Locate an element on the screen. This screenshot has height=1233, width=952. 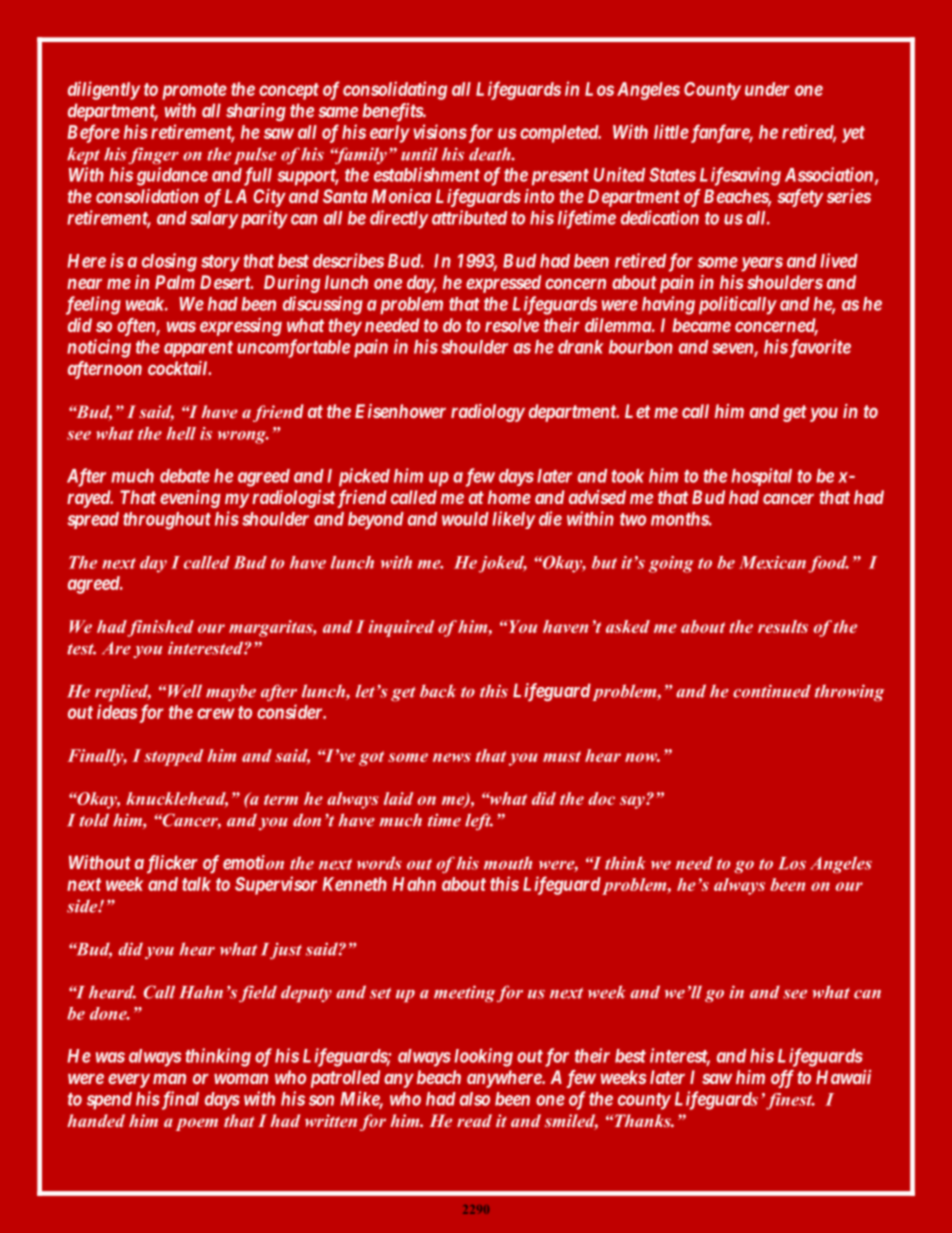
continued is located at coordinates (772, 691).
